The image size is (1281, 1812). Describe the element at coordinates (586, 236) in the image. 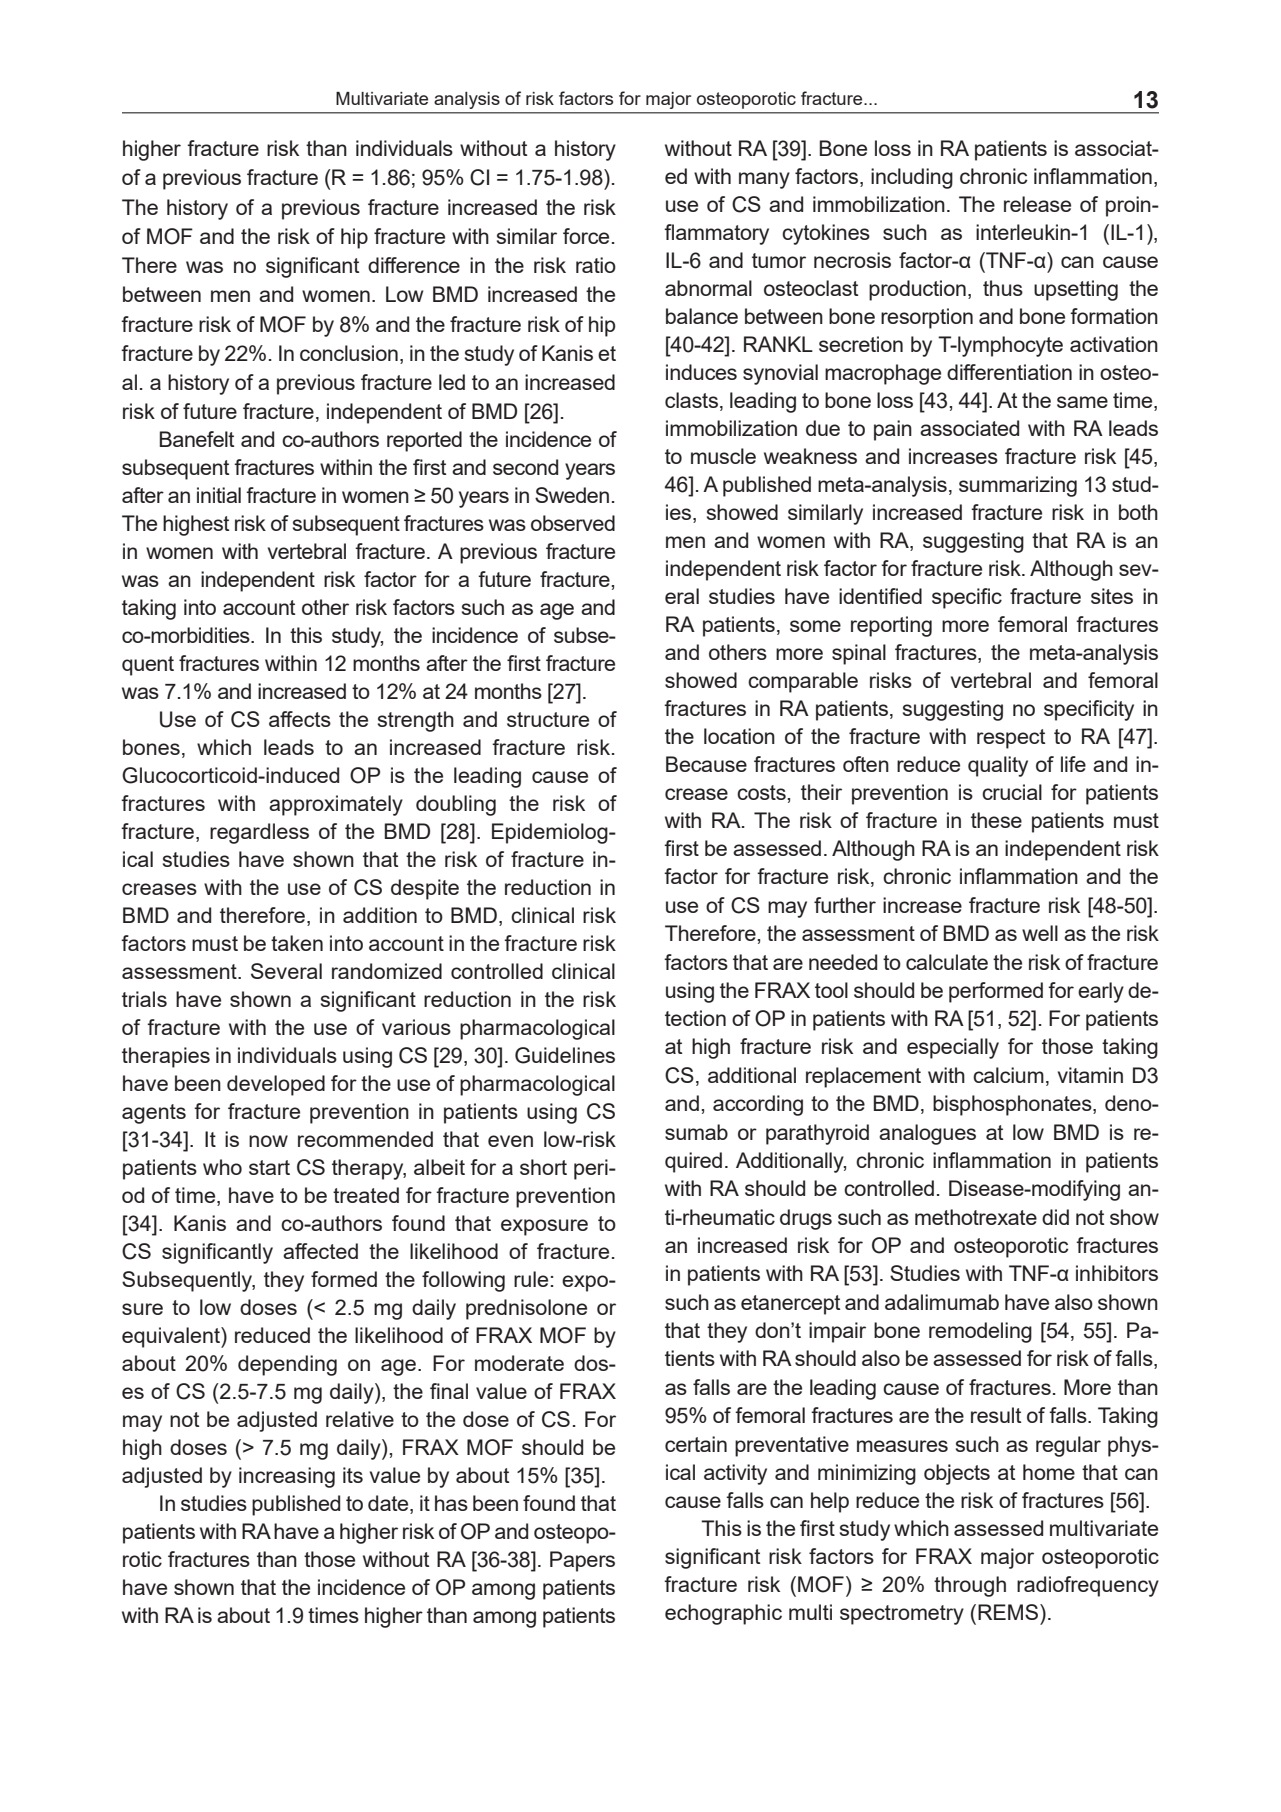

I see `force` at that location.
